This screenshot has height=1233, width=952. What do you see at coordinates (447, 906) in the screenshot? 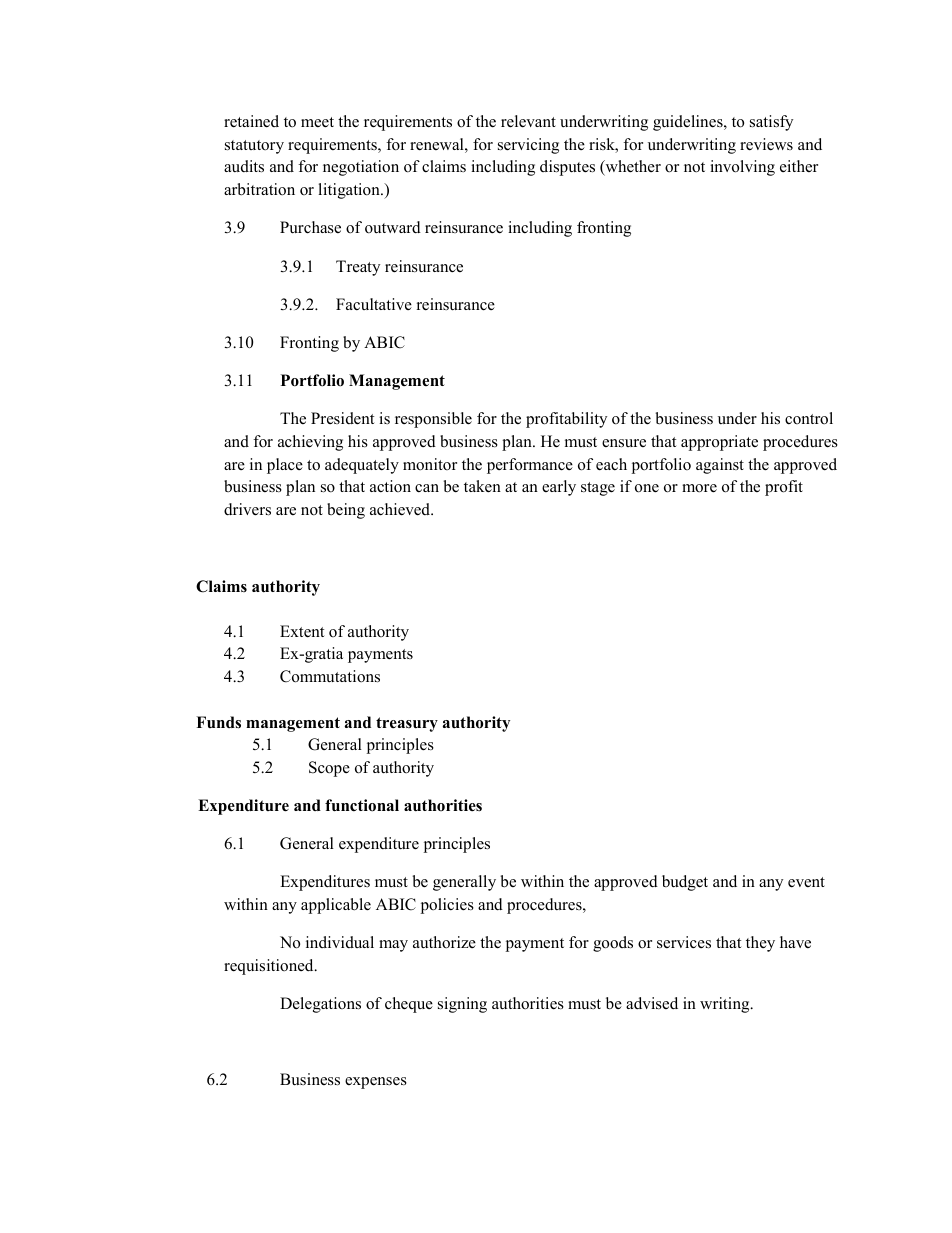
I see `policies` at bounding box center [447, 906].
